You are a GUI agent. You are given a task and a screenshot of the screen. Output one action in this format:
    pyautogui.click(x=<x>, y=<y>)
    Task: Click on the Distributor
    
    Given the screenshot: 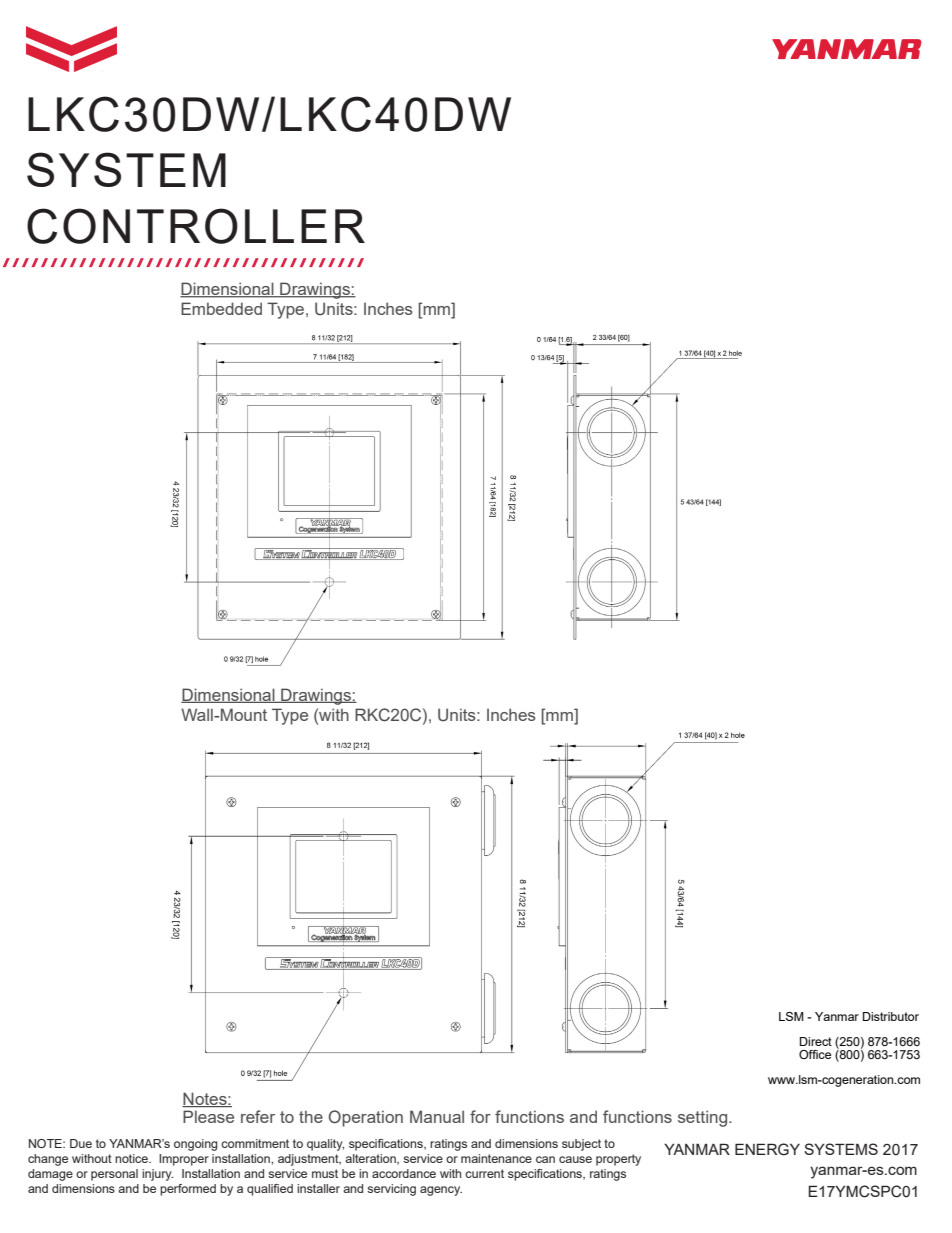 What is the action you would take?
    pyautogui.click(x=891, y=1016)
